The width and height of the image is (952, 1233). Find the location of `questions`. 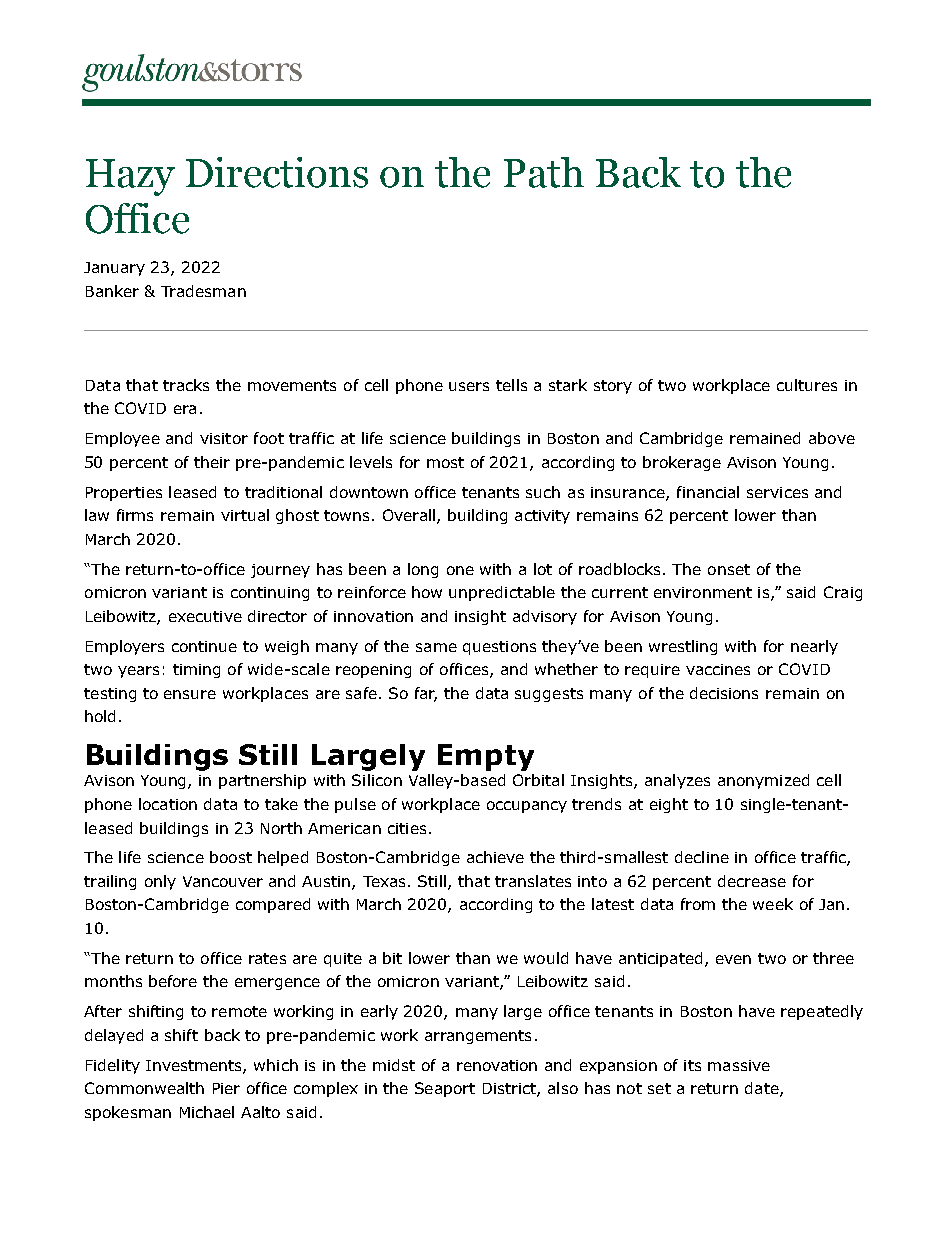

questions is located at coordinates (499, 648).
